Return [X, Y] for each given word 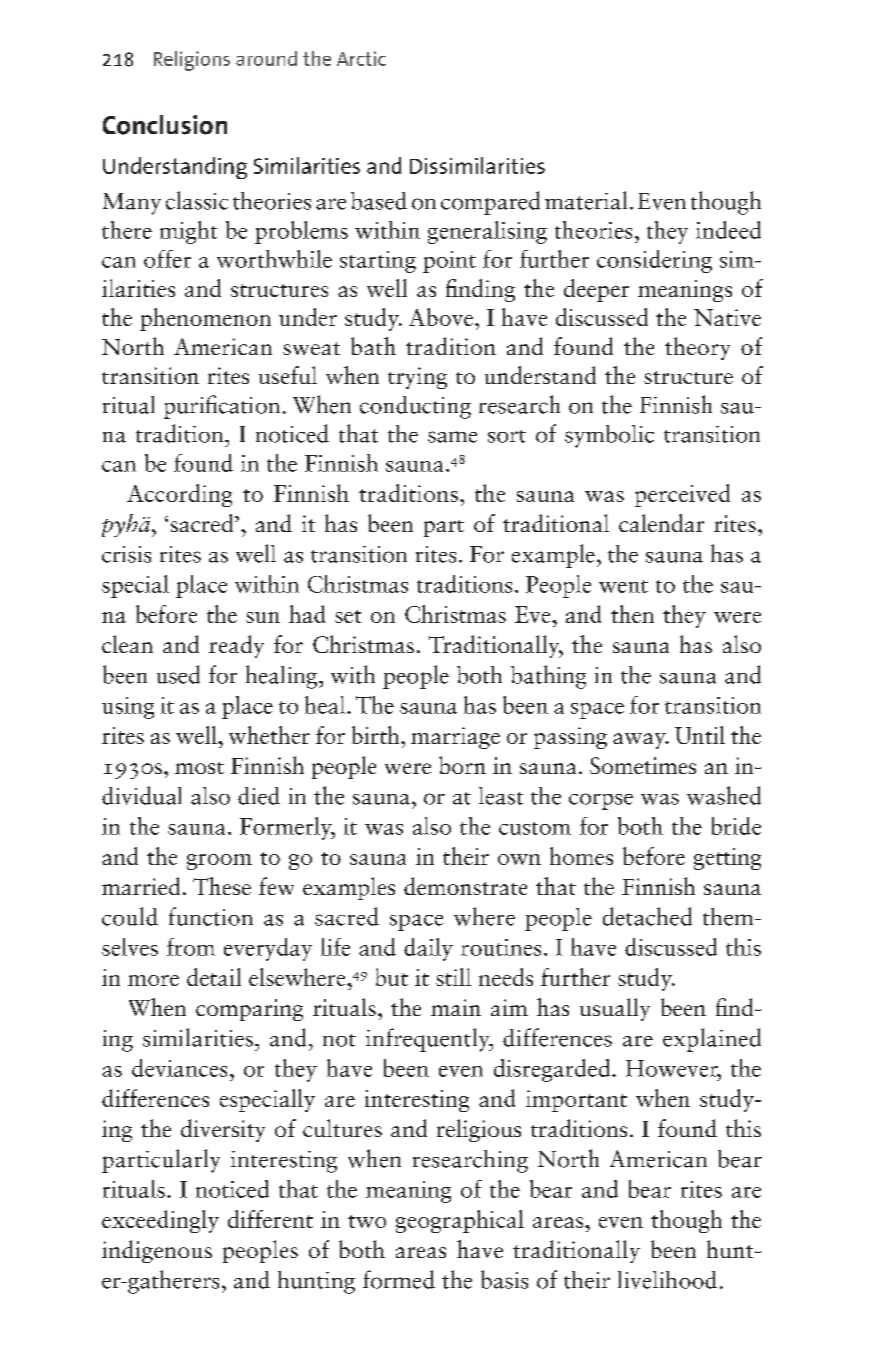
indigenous [157, 1251]
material [586, 200]
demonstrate [465, 886]
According [179, 495]
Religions [192, 61]
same [452, 437]
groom [219, 862]
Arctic [361, 58]
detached [647, 916]
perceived [682, 495]
